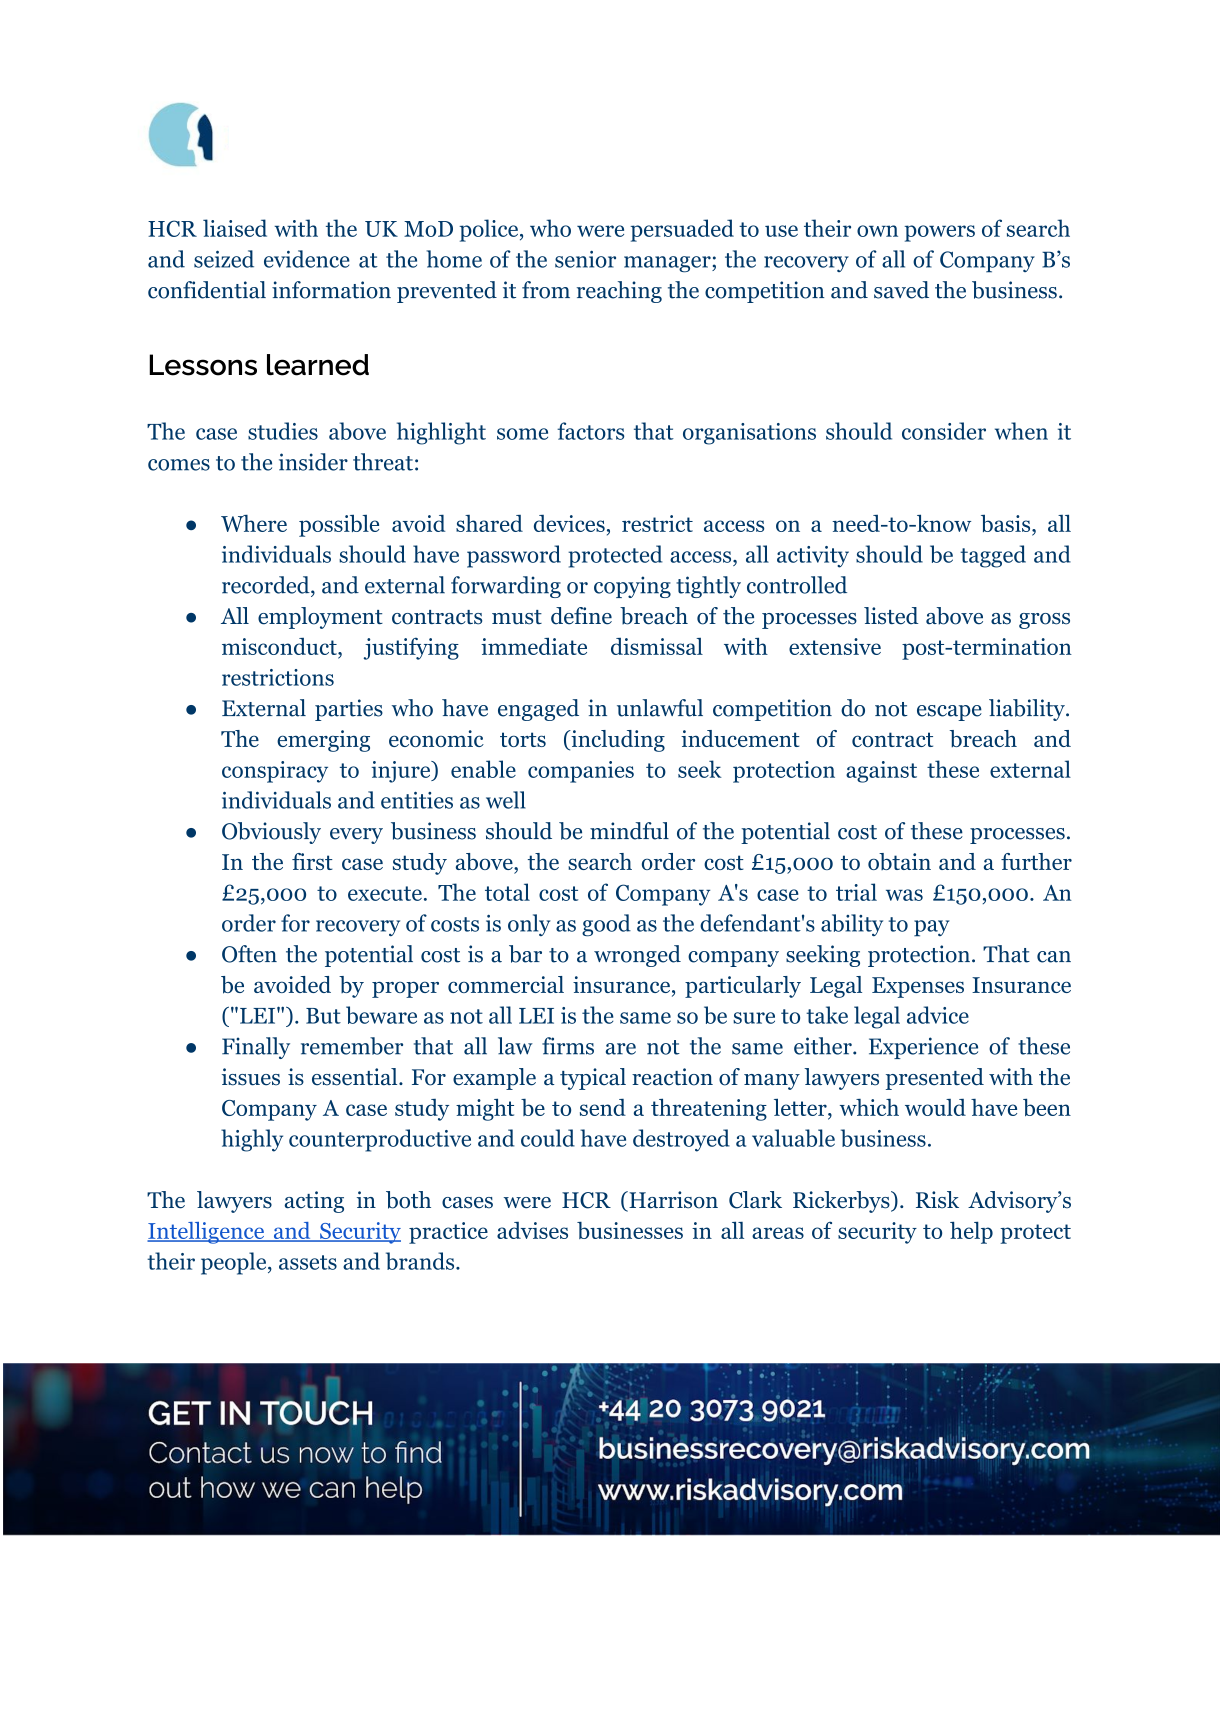 The height and width of the page is (1726, 1220). Describe the element at coordinates (949, 713) in the page. I see `escape` at that location.
